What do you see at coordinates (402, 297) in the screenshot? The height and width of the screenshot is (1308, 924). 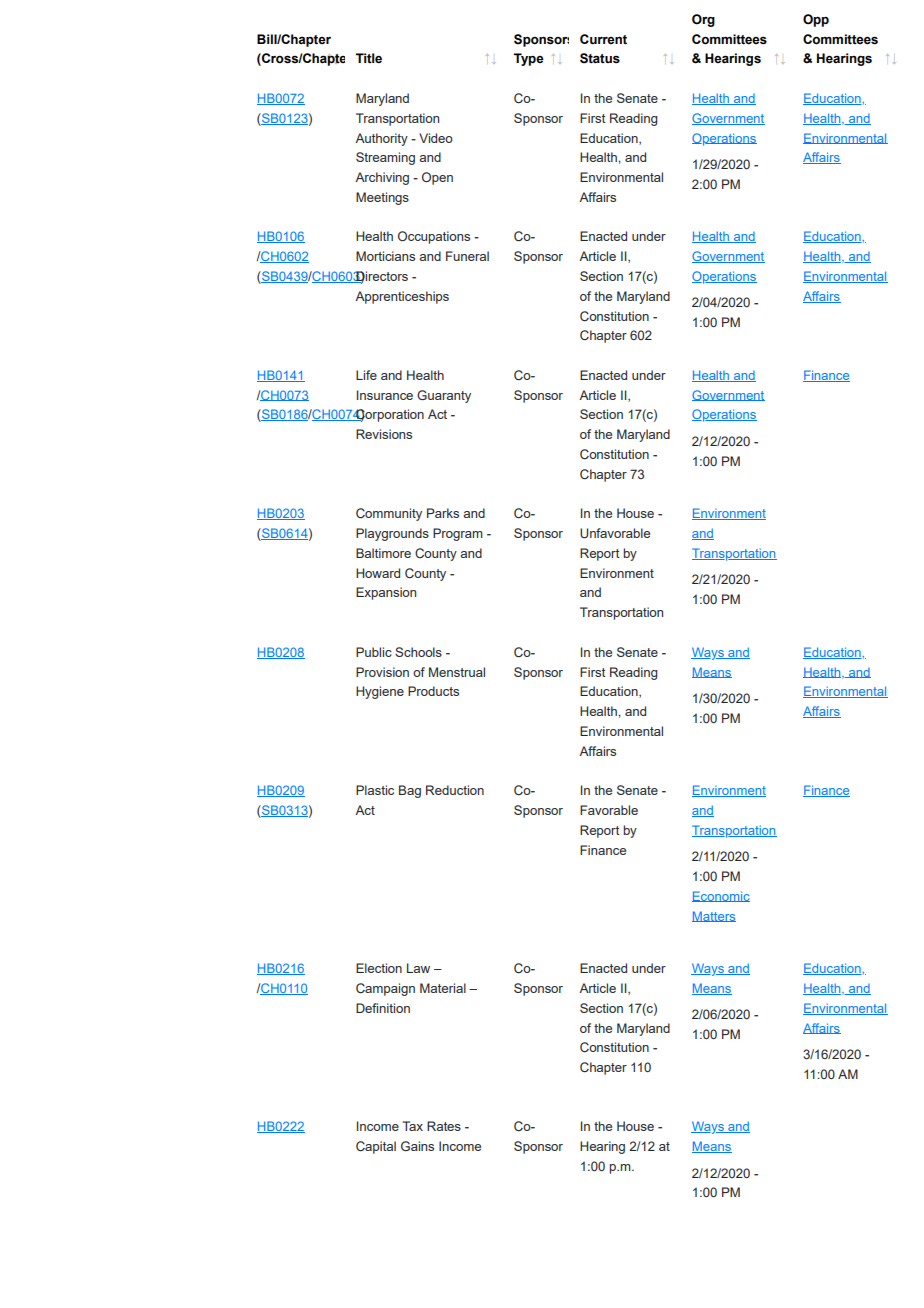 I see `Apprenticeships` at bounding box center [402, 297].
